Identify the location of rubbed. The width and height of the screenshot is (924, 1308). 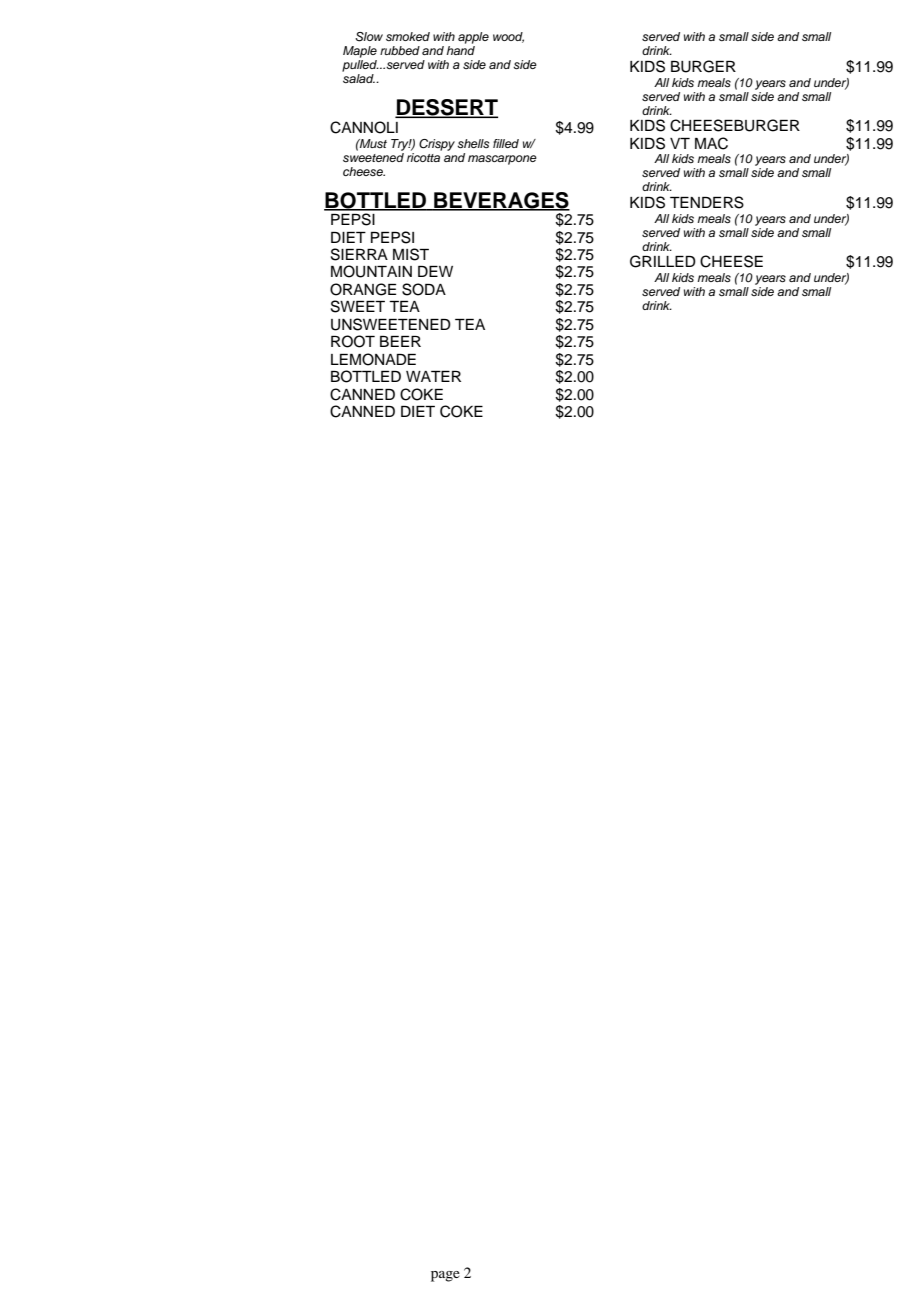
(400, 50).
